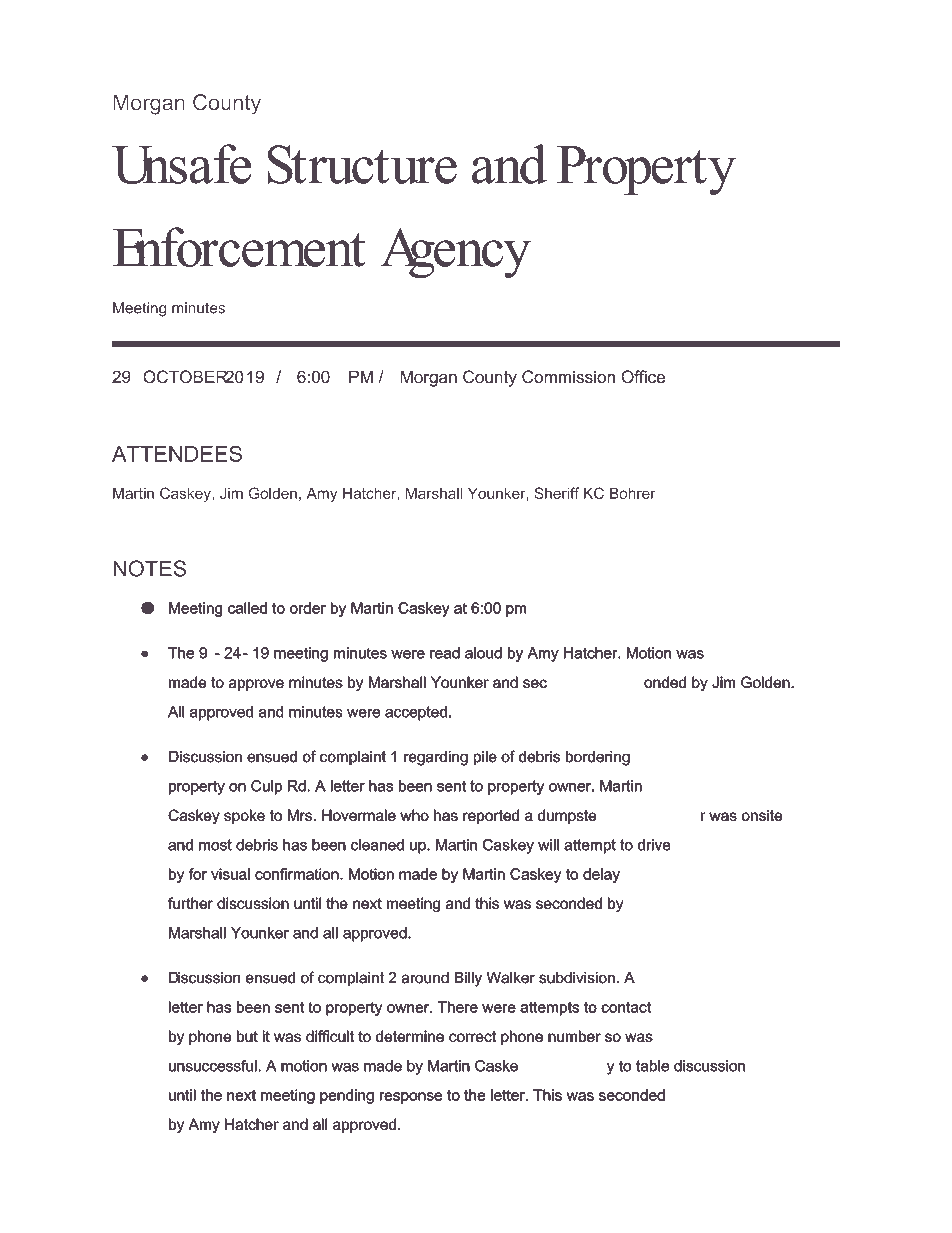  Describe the element at coordinates (455, 253) in the document. I see `Agency` at that location.
